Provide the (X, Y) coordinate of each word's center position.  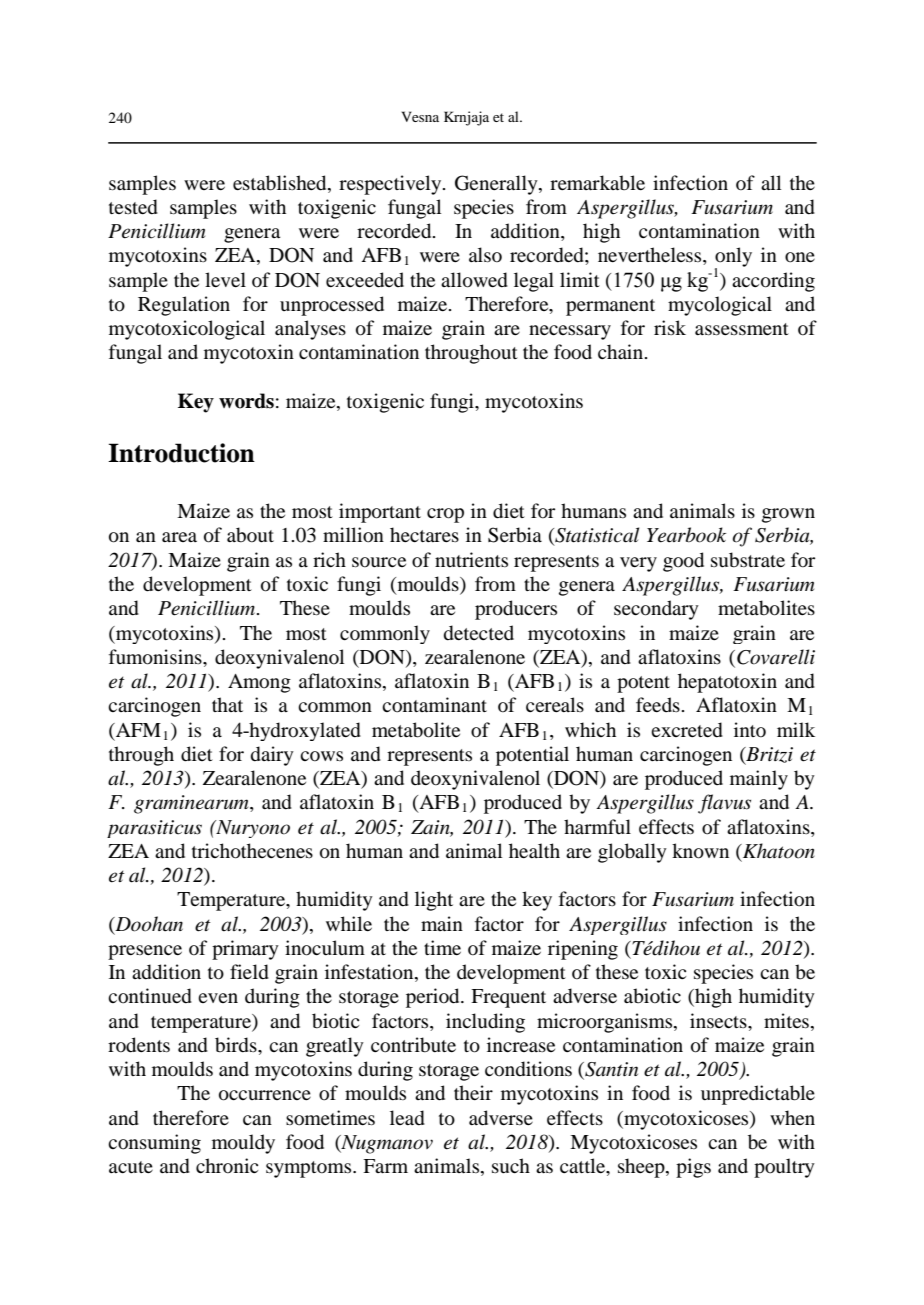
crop (445, 515)
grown (788, 515)
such (511, 1166)
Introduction (181, 453)
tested (133, 207)
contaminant (434, 705)
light (434, 901)
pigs (693, 1168)
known (700, 851)
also (485, 255)
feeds (658, 704)
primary (245, 950)
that (227, 704)
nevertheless (651, 256)
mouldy (243, 1144)
